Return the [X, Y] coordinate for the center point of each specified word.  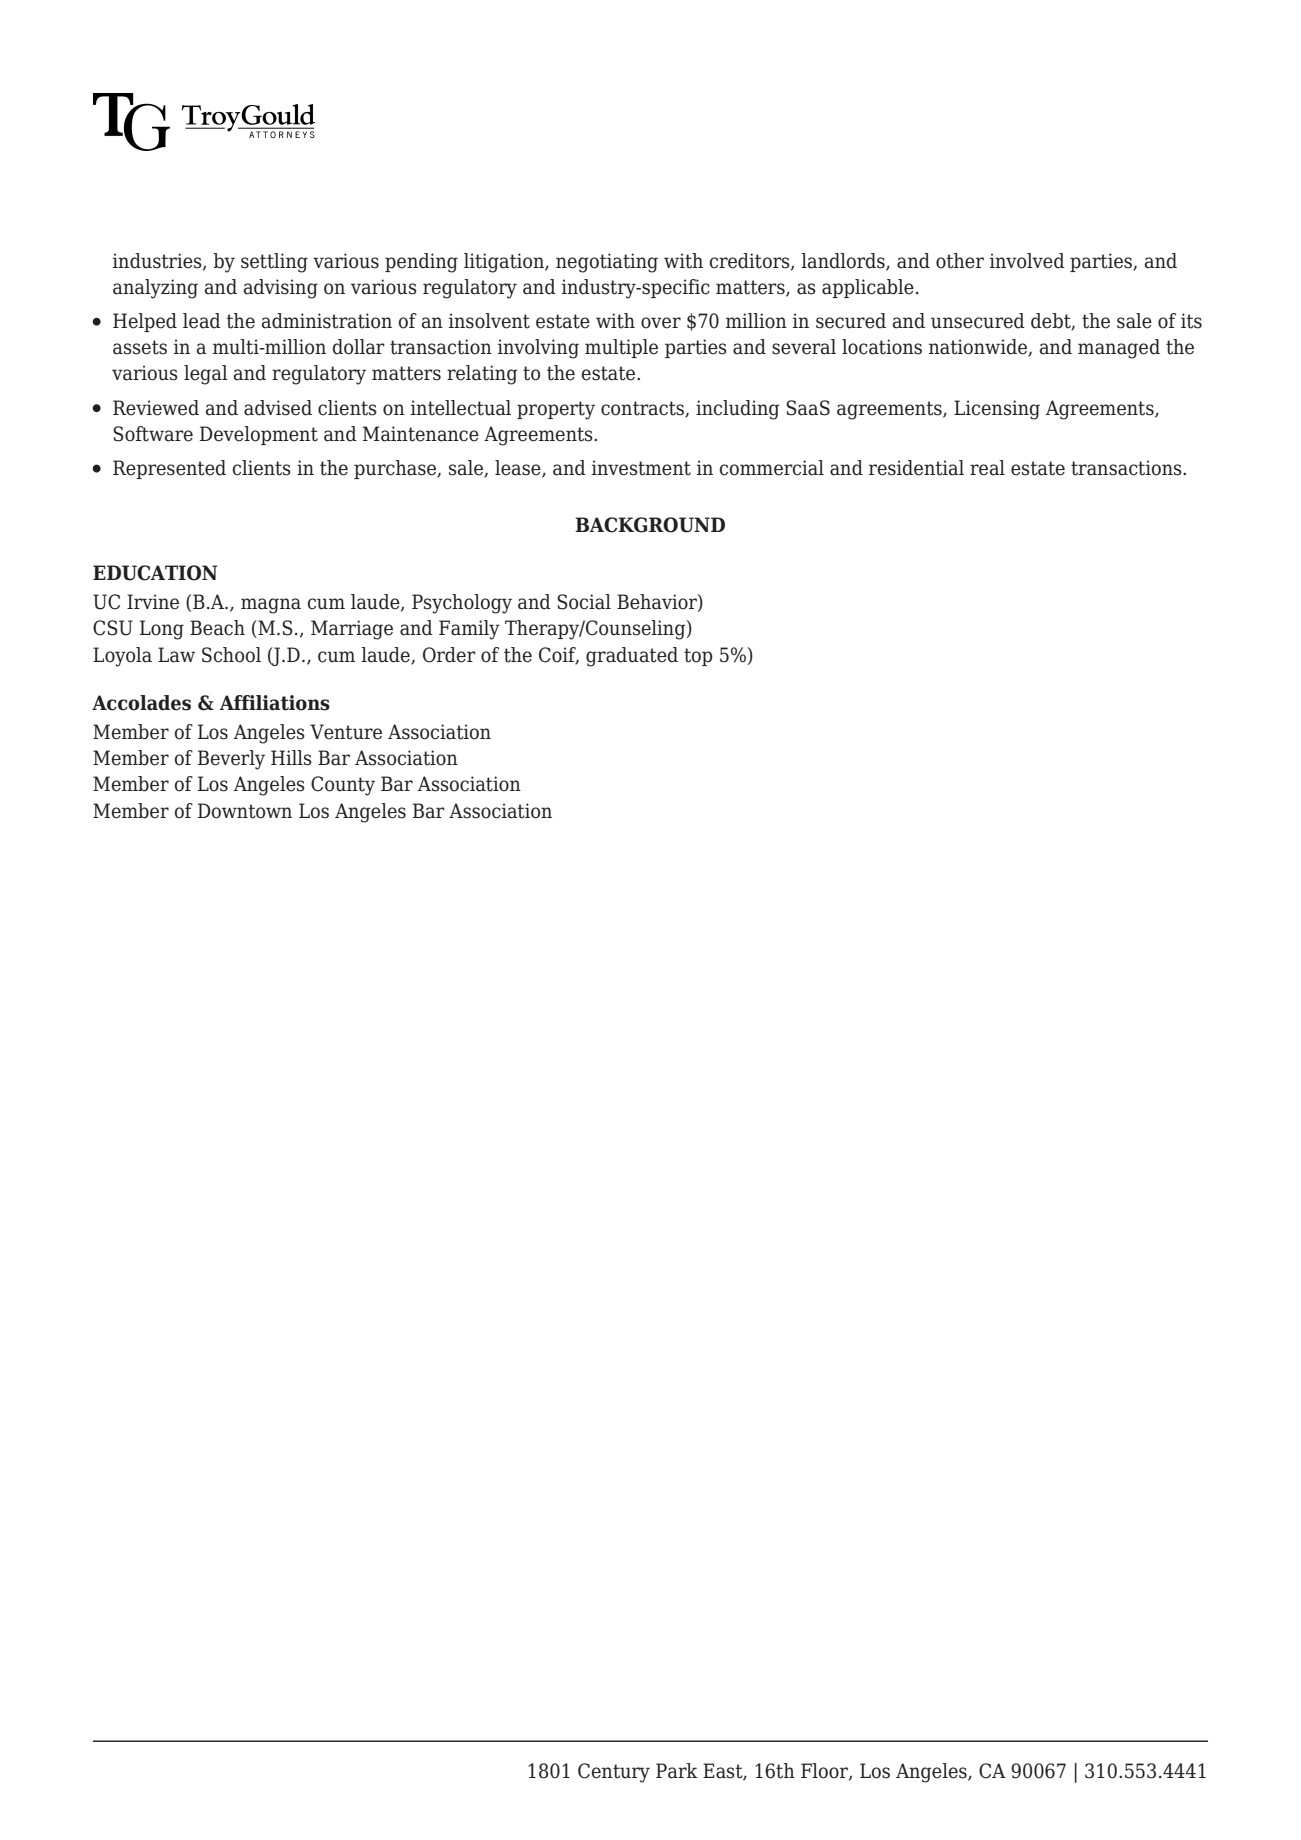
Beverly [231, 760]
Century [614, 1773]
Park [677, 1771]
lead [202, 321]
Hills [291, 758]
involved [1027, 261]
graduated [632, 657]
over [661, 323]
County [343, 786]
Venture [346, 732]
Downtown [245, 811]
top [698, 657]
